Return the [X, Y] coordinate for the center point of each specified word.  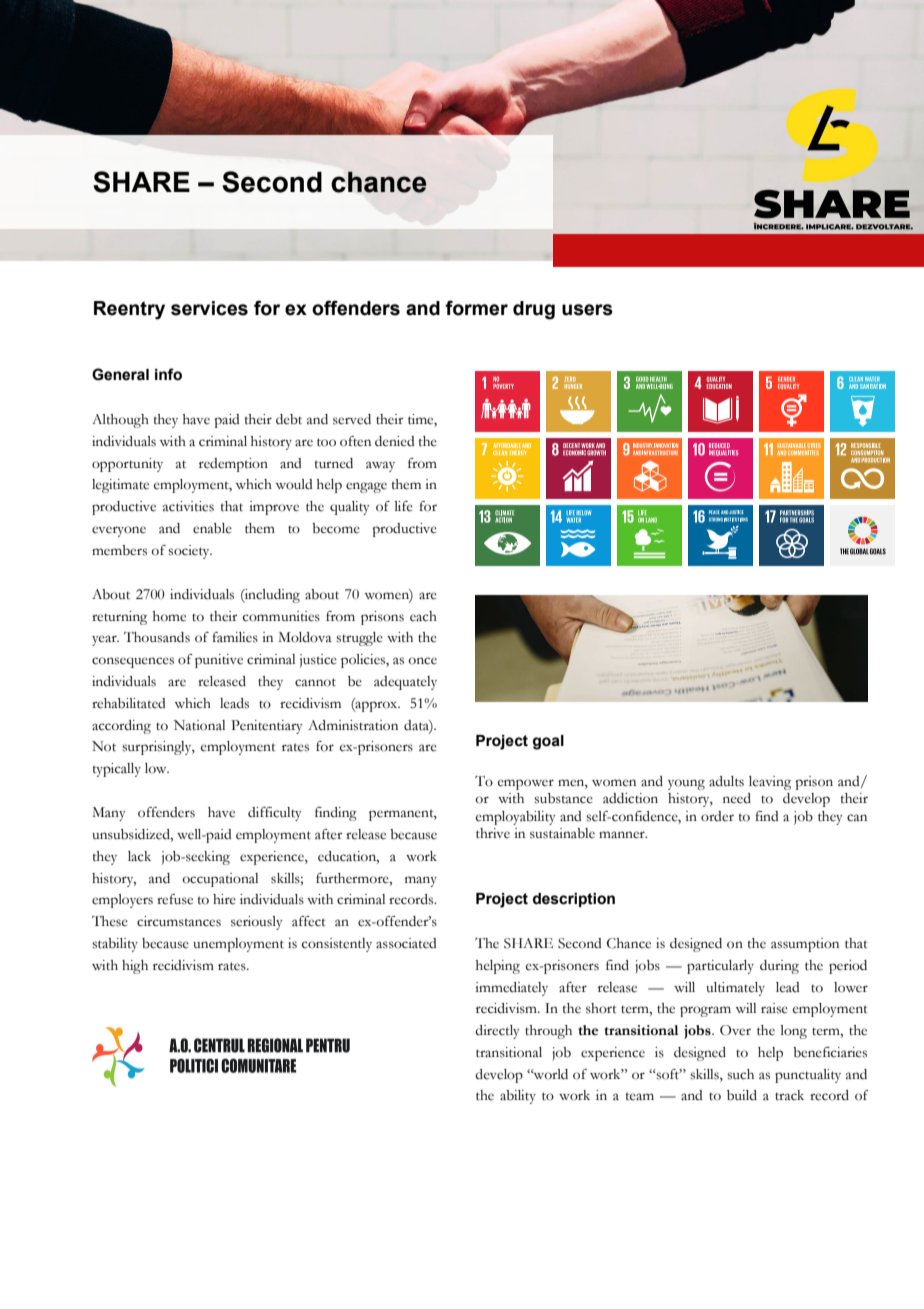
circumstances [179, 921]
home [169, 616]
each [423, 616]
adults [726, 781]
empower [526, 784]
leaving [770, 783]
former [476, 308]
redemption [233, 465]
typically [117, 770]
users [587, 310]
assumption [805, 945]
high [135, 967]
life [404, 506]
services [209, 308]
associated [406, 943]
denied [395, 441]
